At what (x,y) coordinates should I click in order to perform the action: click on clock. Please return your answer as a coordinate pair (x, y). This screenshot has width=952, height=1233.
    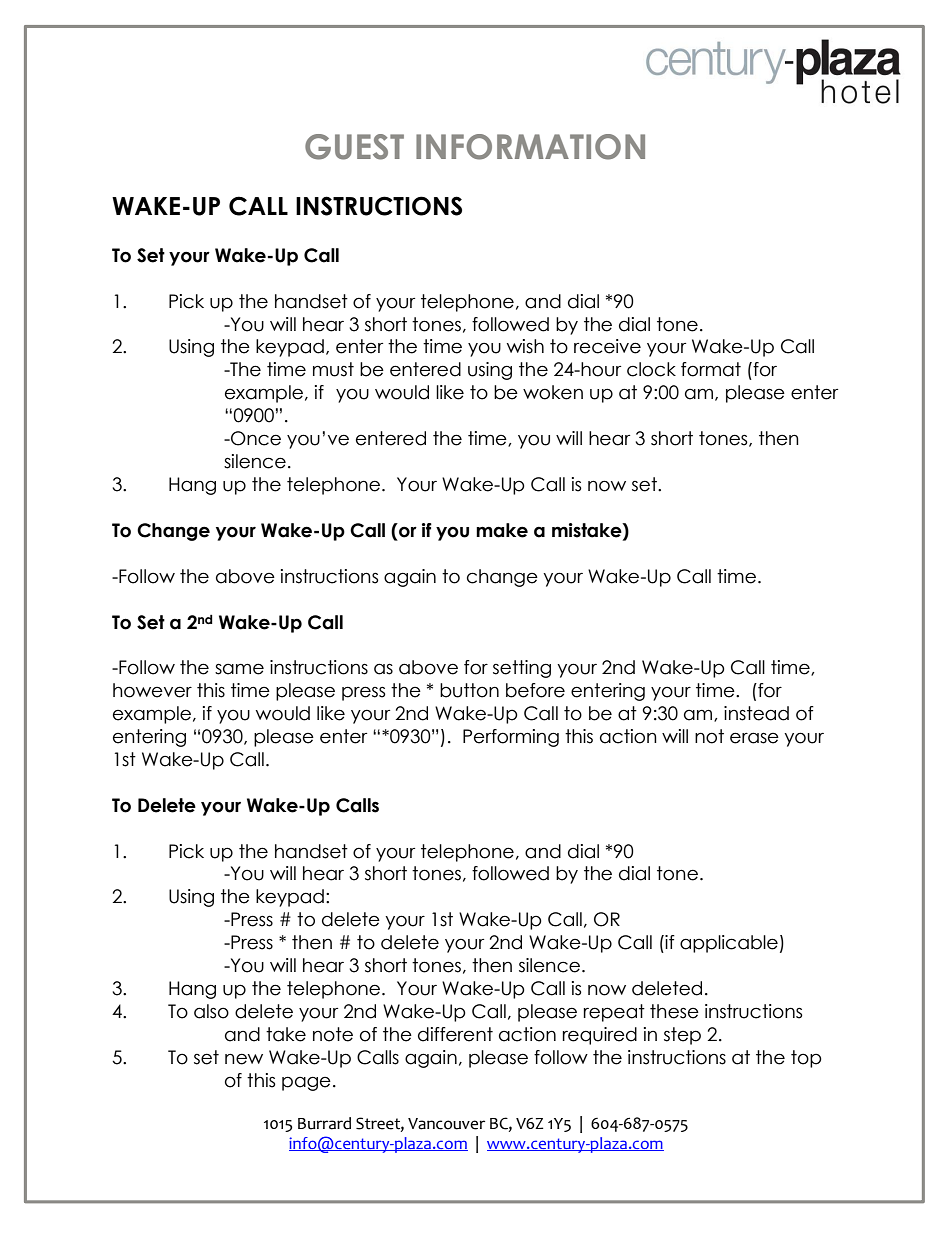
    Looking at the image, I should click on (651, 369).
